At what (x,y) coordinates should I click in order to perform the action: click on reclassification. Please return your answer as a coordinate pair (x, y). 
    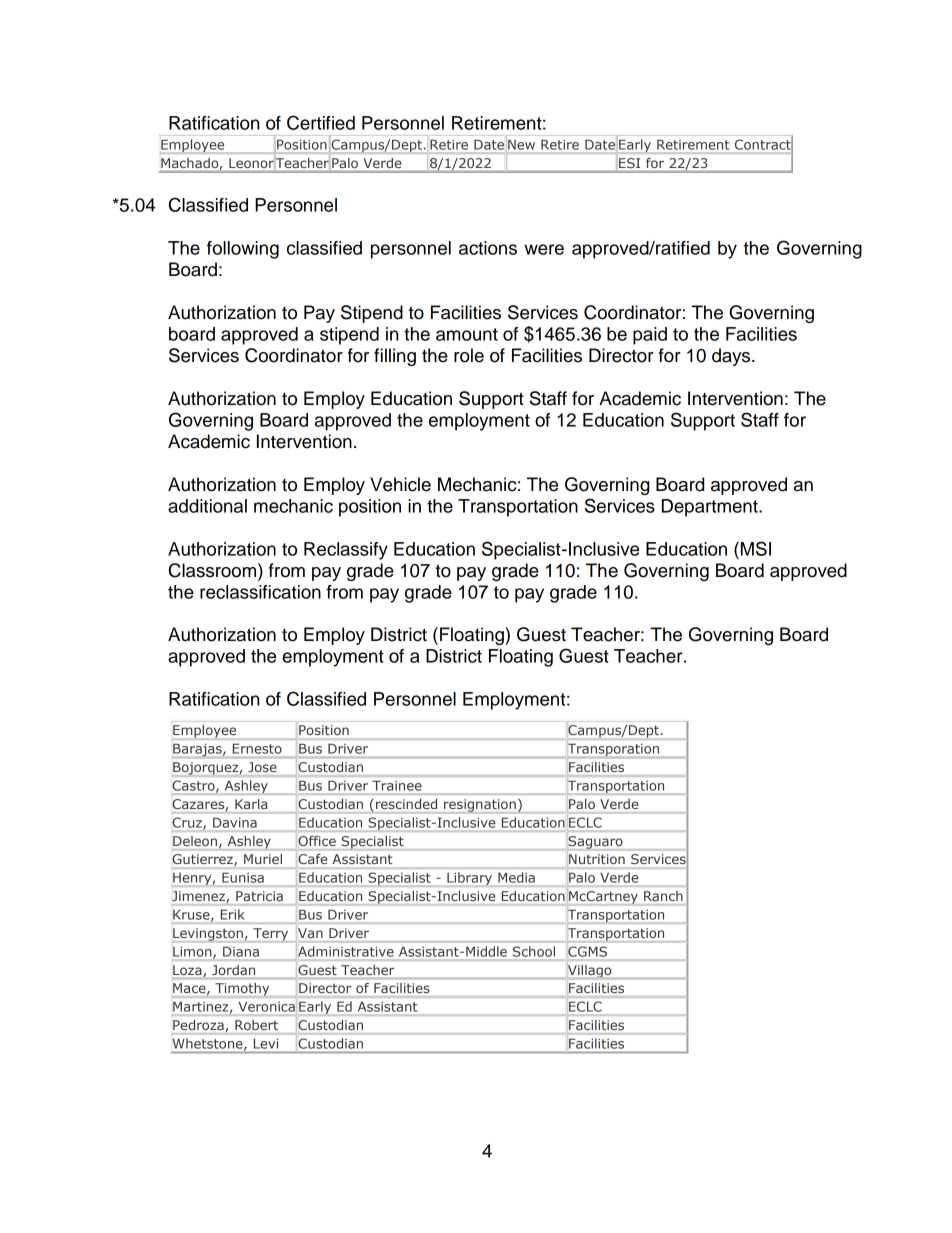
    Looking at the image, I should click on (260, 592).
